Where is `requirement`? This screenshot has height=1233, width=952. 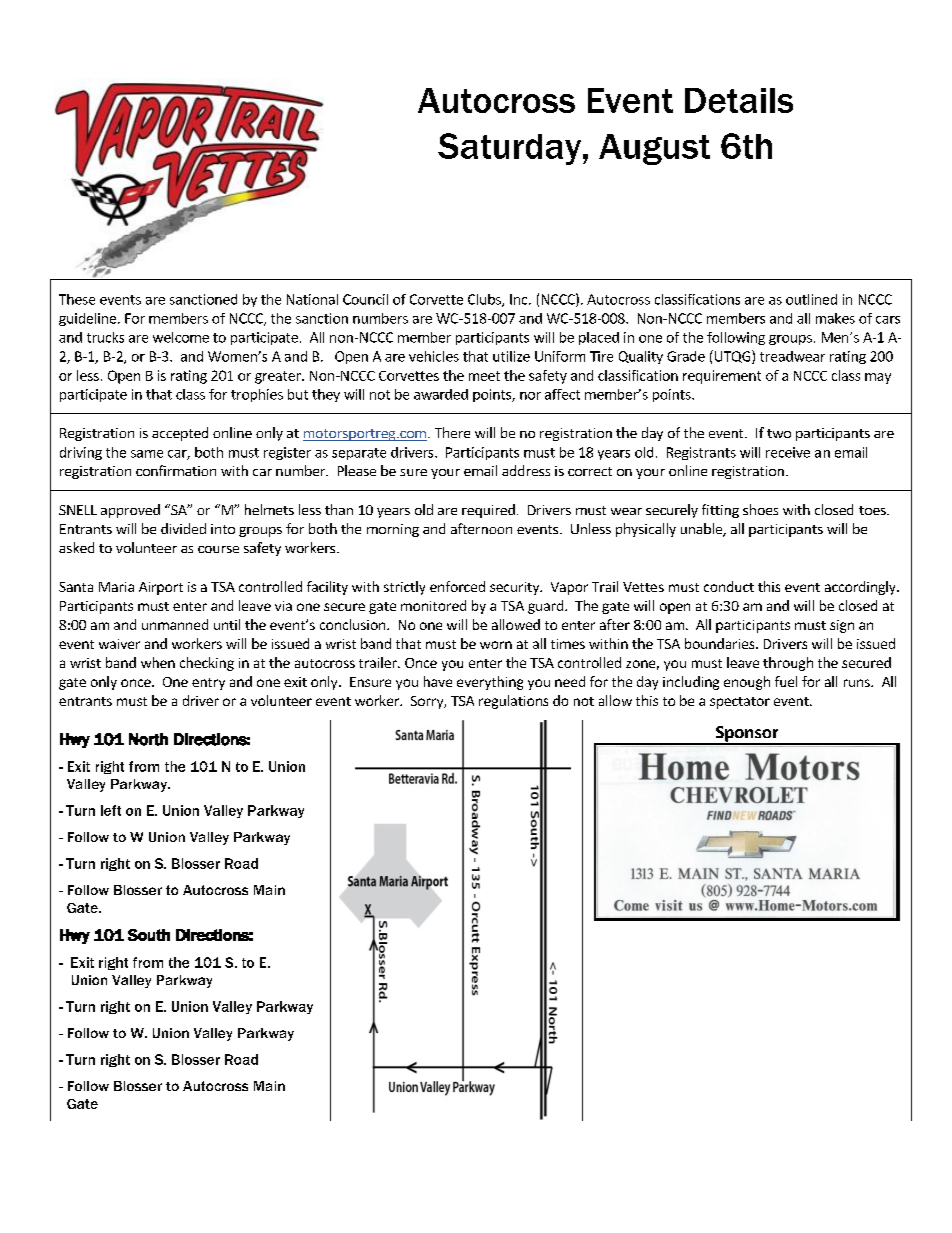 requirement is located at coordinates (722, 377).
